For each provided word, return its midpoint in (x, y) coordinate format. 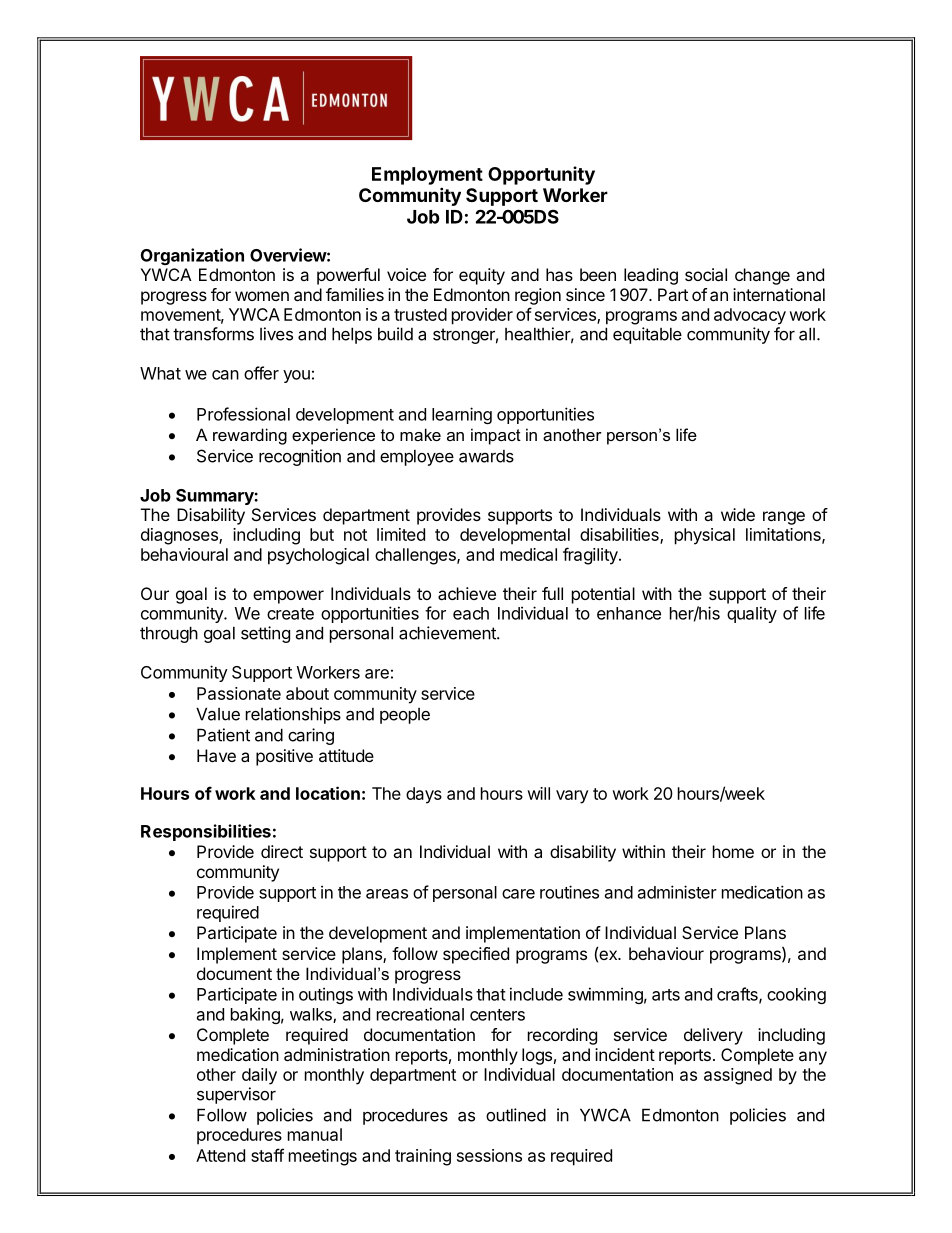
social (706, 274)
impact (496, 436)
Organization (192, 256)
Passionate (239, 693)
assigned (738, 1076)
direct (282, 851)
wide (738, 514)
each (471, 613)
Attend (220, 1155)
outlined (516, 1115)
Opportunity (541, 175)
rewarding (250, 436)
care (518, 894)
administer (677, 892)
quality (752, 614)
